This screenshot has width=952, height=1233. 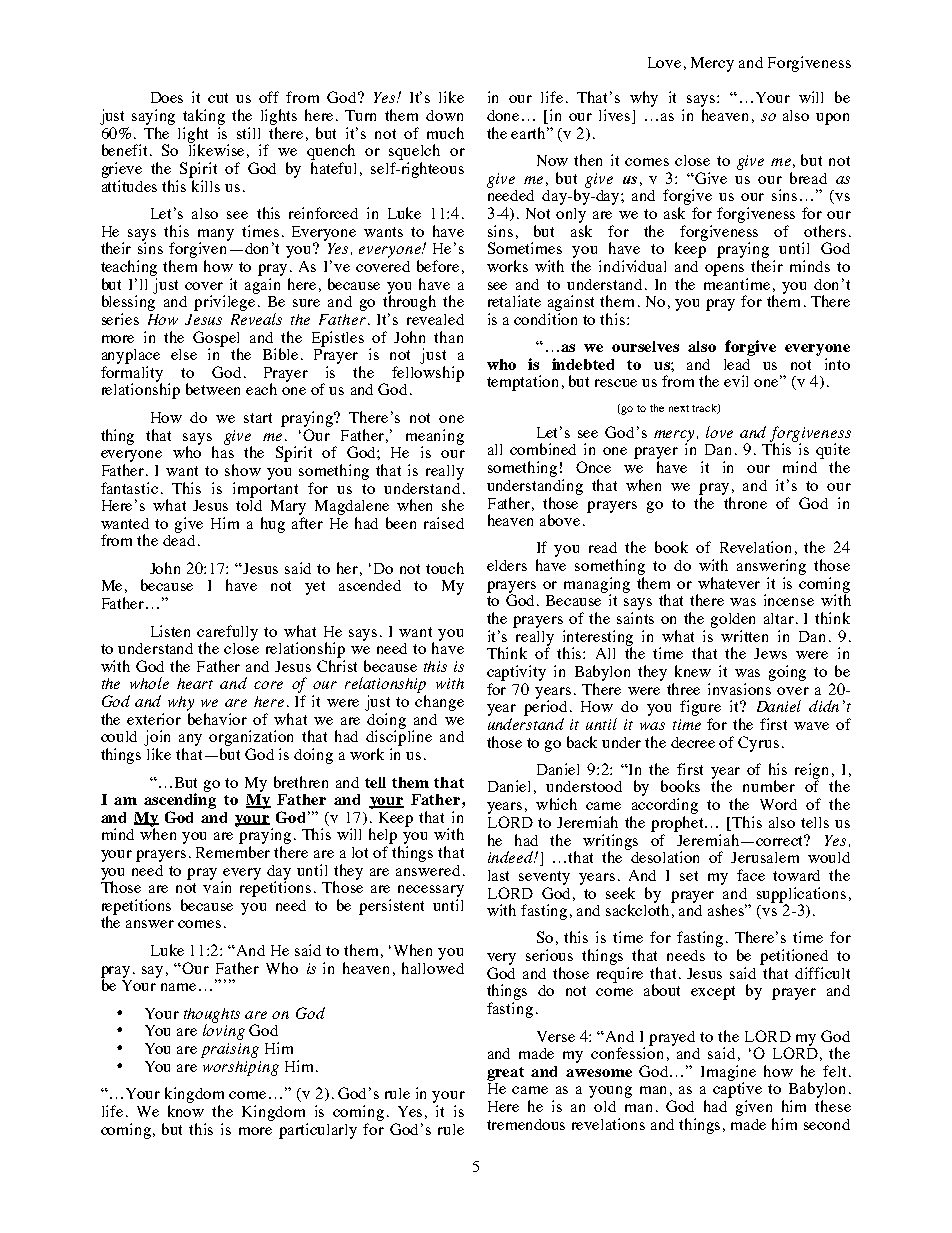 What do you see at coordinates (737, 1089) in the screenshot?
I see `captive` at bounding box center [737, 1089].
